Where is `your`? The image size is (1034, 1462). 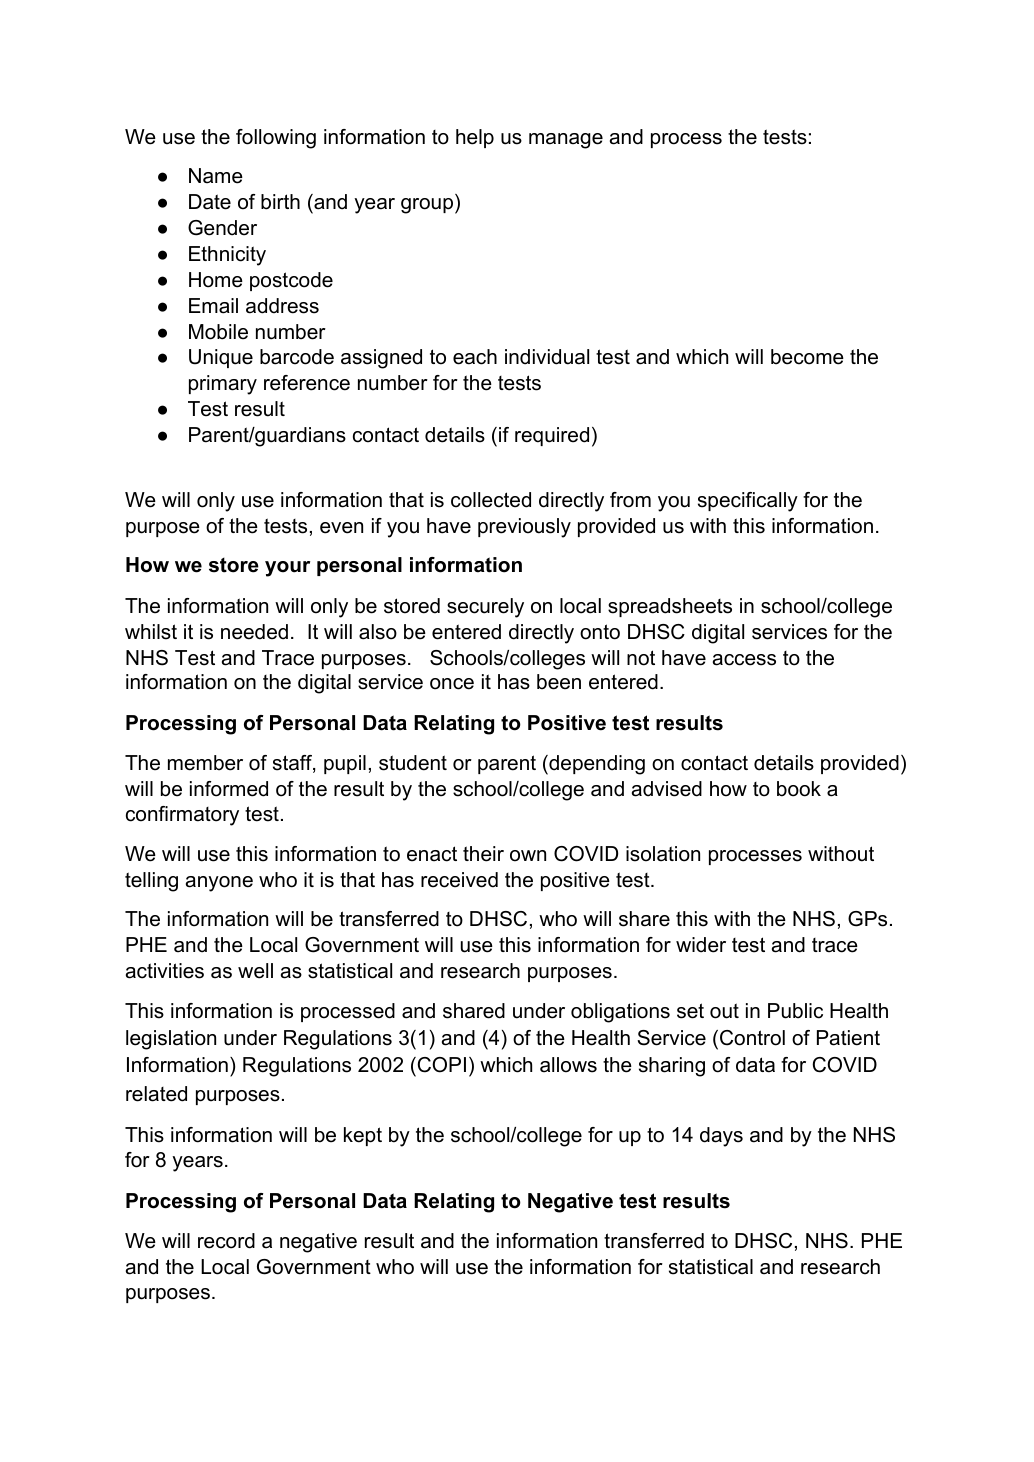
your is located at coordinates (287, 569).
